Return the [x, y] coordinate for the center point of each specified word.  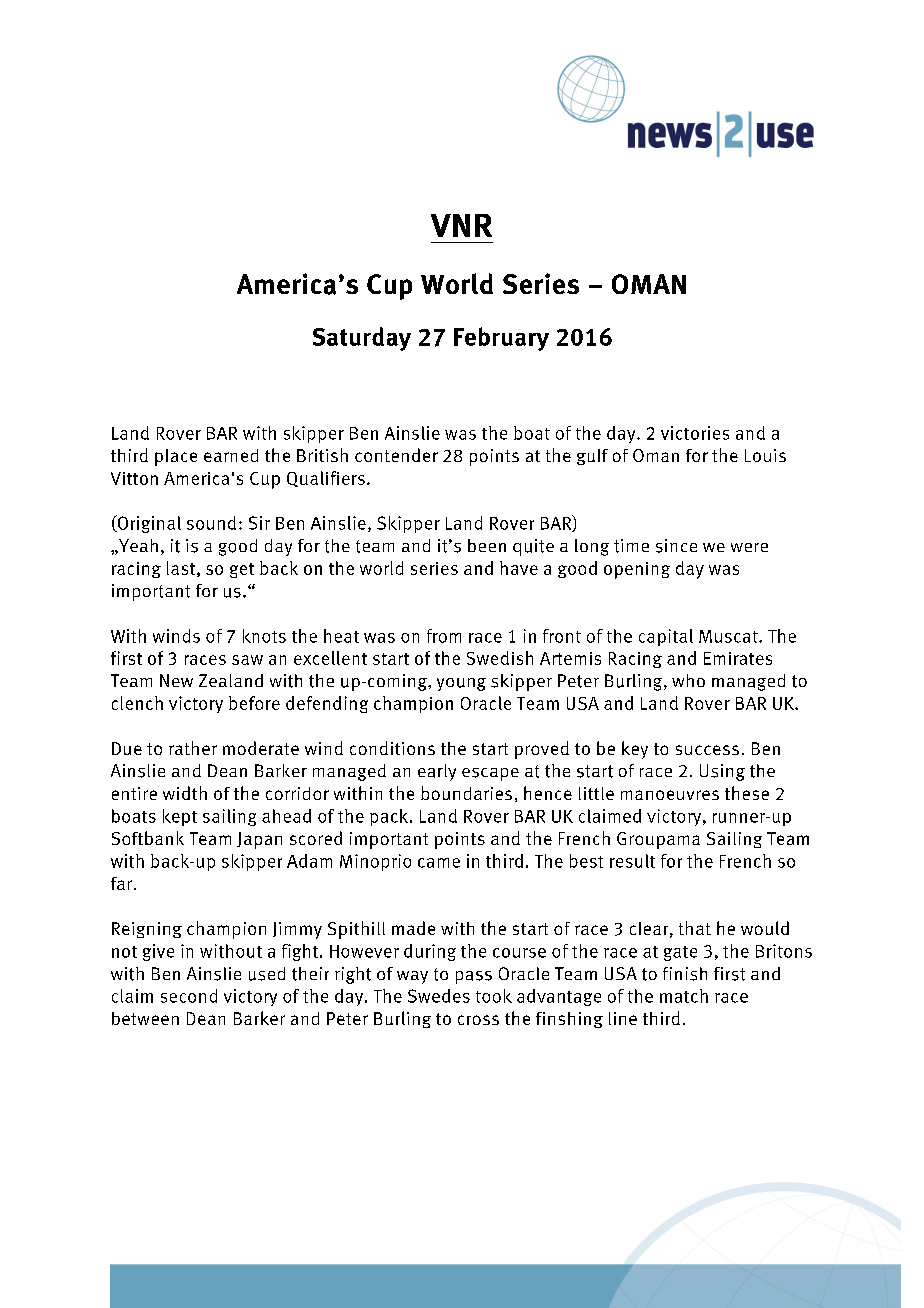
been [487, 545]
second [189, 996]
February [501, 339]
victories [695, 433]
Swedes [439, 996]
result [632, 861]
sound [211, 523]
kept [180, 817]
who [688, 680]
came [439, 863]
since [676, 546]
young [461, 684]
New [176, 680]
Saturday [362, 339]
